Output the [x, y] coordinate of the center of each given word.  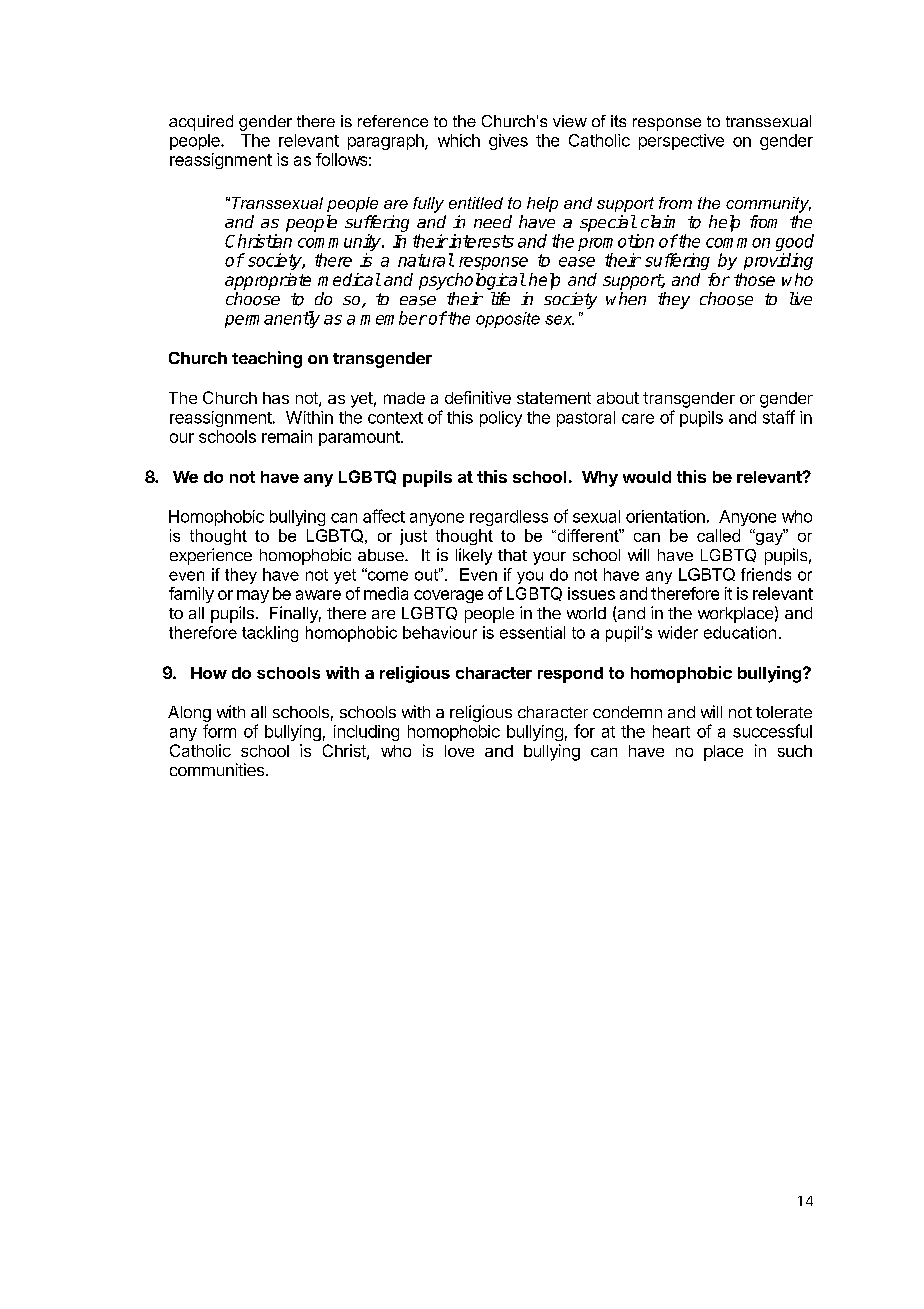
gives [508, 142]
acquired [201, 123]
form [219, 731]
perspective [681, 142]
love [459, 751]
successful [772, 731]
